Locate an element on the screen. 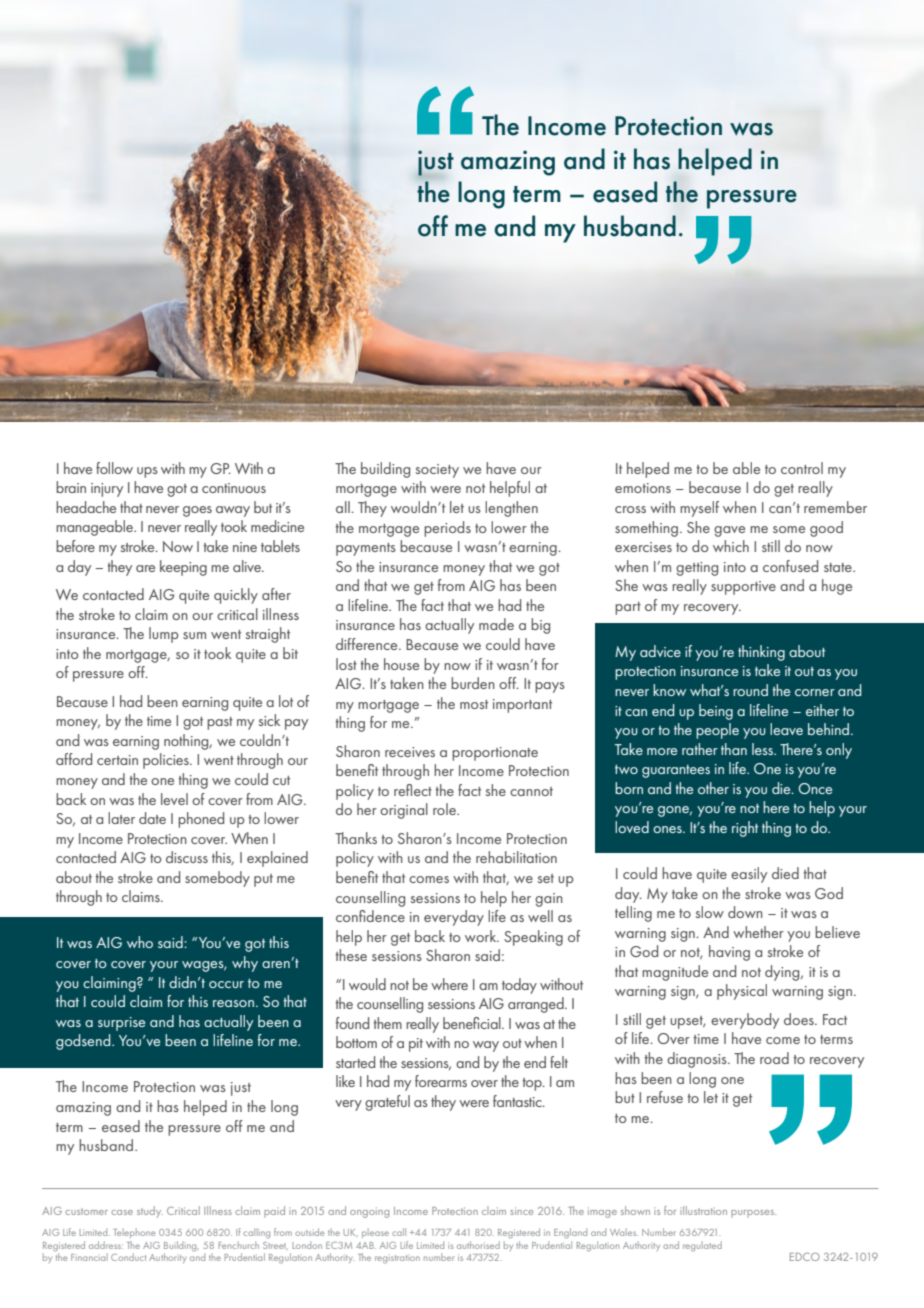 The width and height of the screenshot is (924, 1308). road is located at coordinates (774, 1058).
